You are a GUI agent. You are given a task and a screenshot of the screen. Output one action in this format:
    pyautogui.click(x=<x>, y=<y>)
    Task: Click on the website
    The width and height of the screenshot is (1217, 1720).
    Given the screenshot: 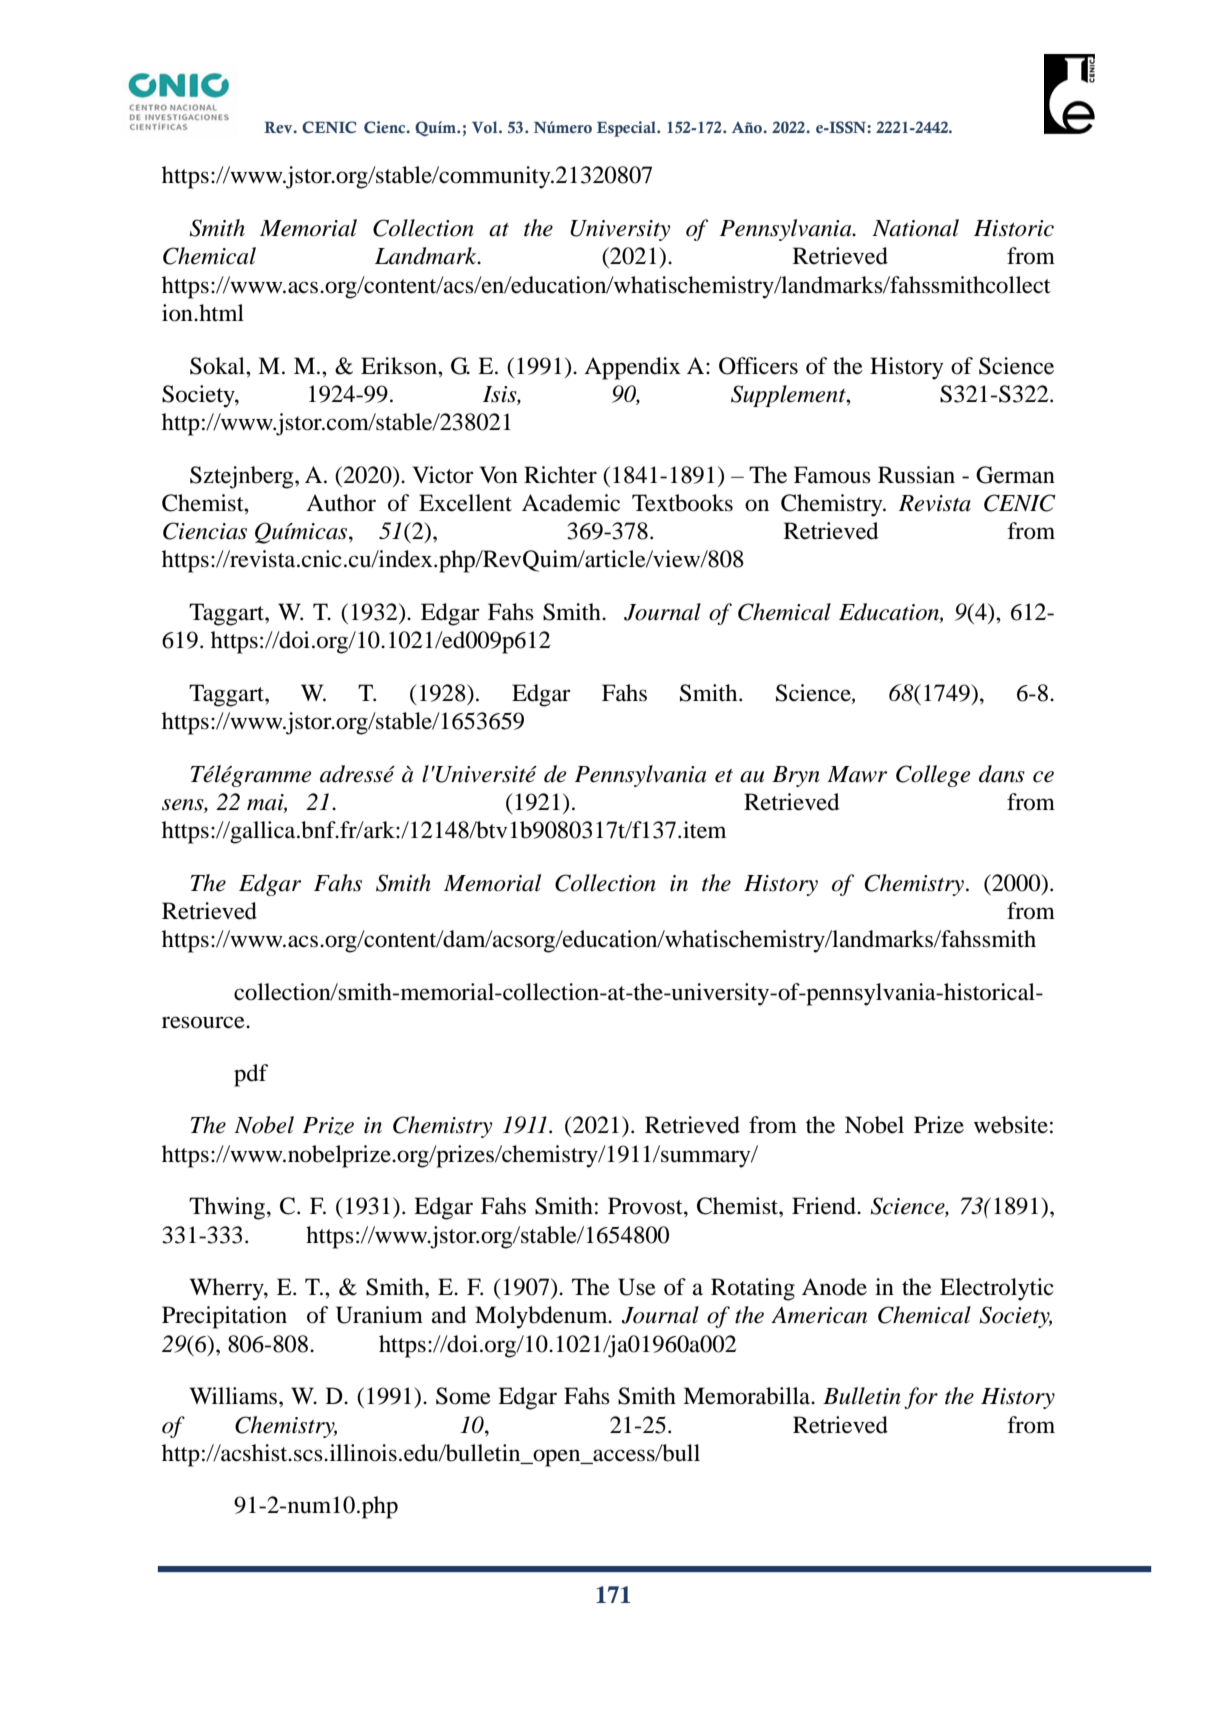 What is the action you would take?
    pyautogui.click(x=1011, y=1125)
